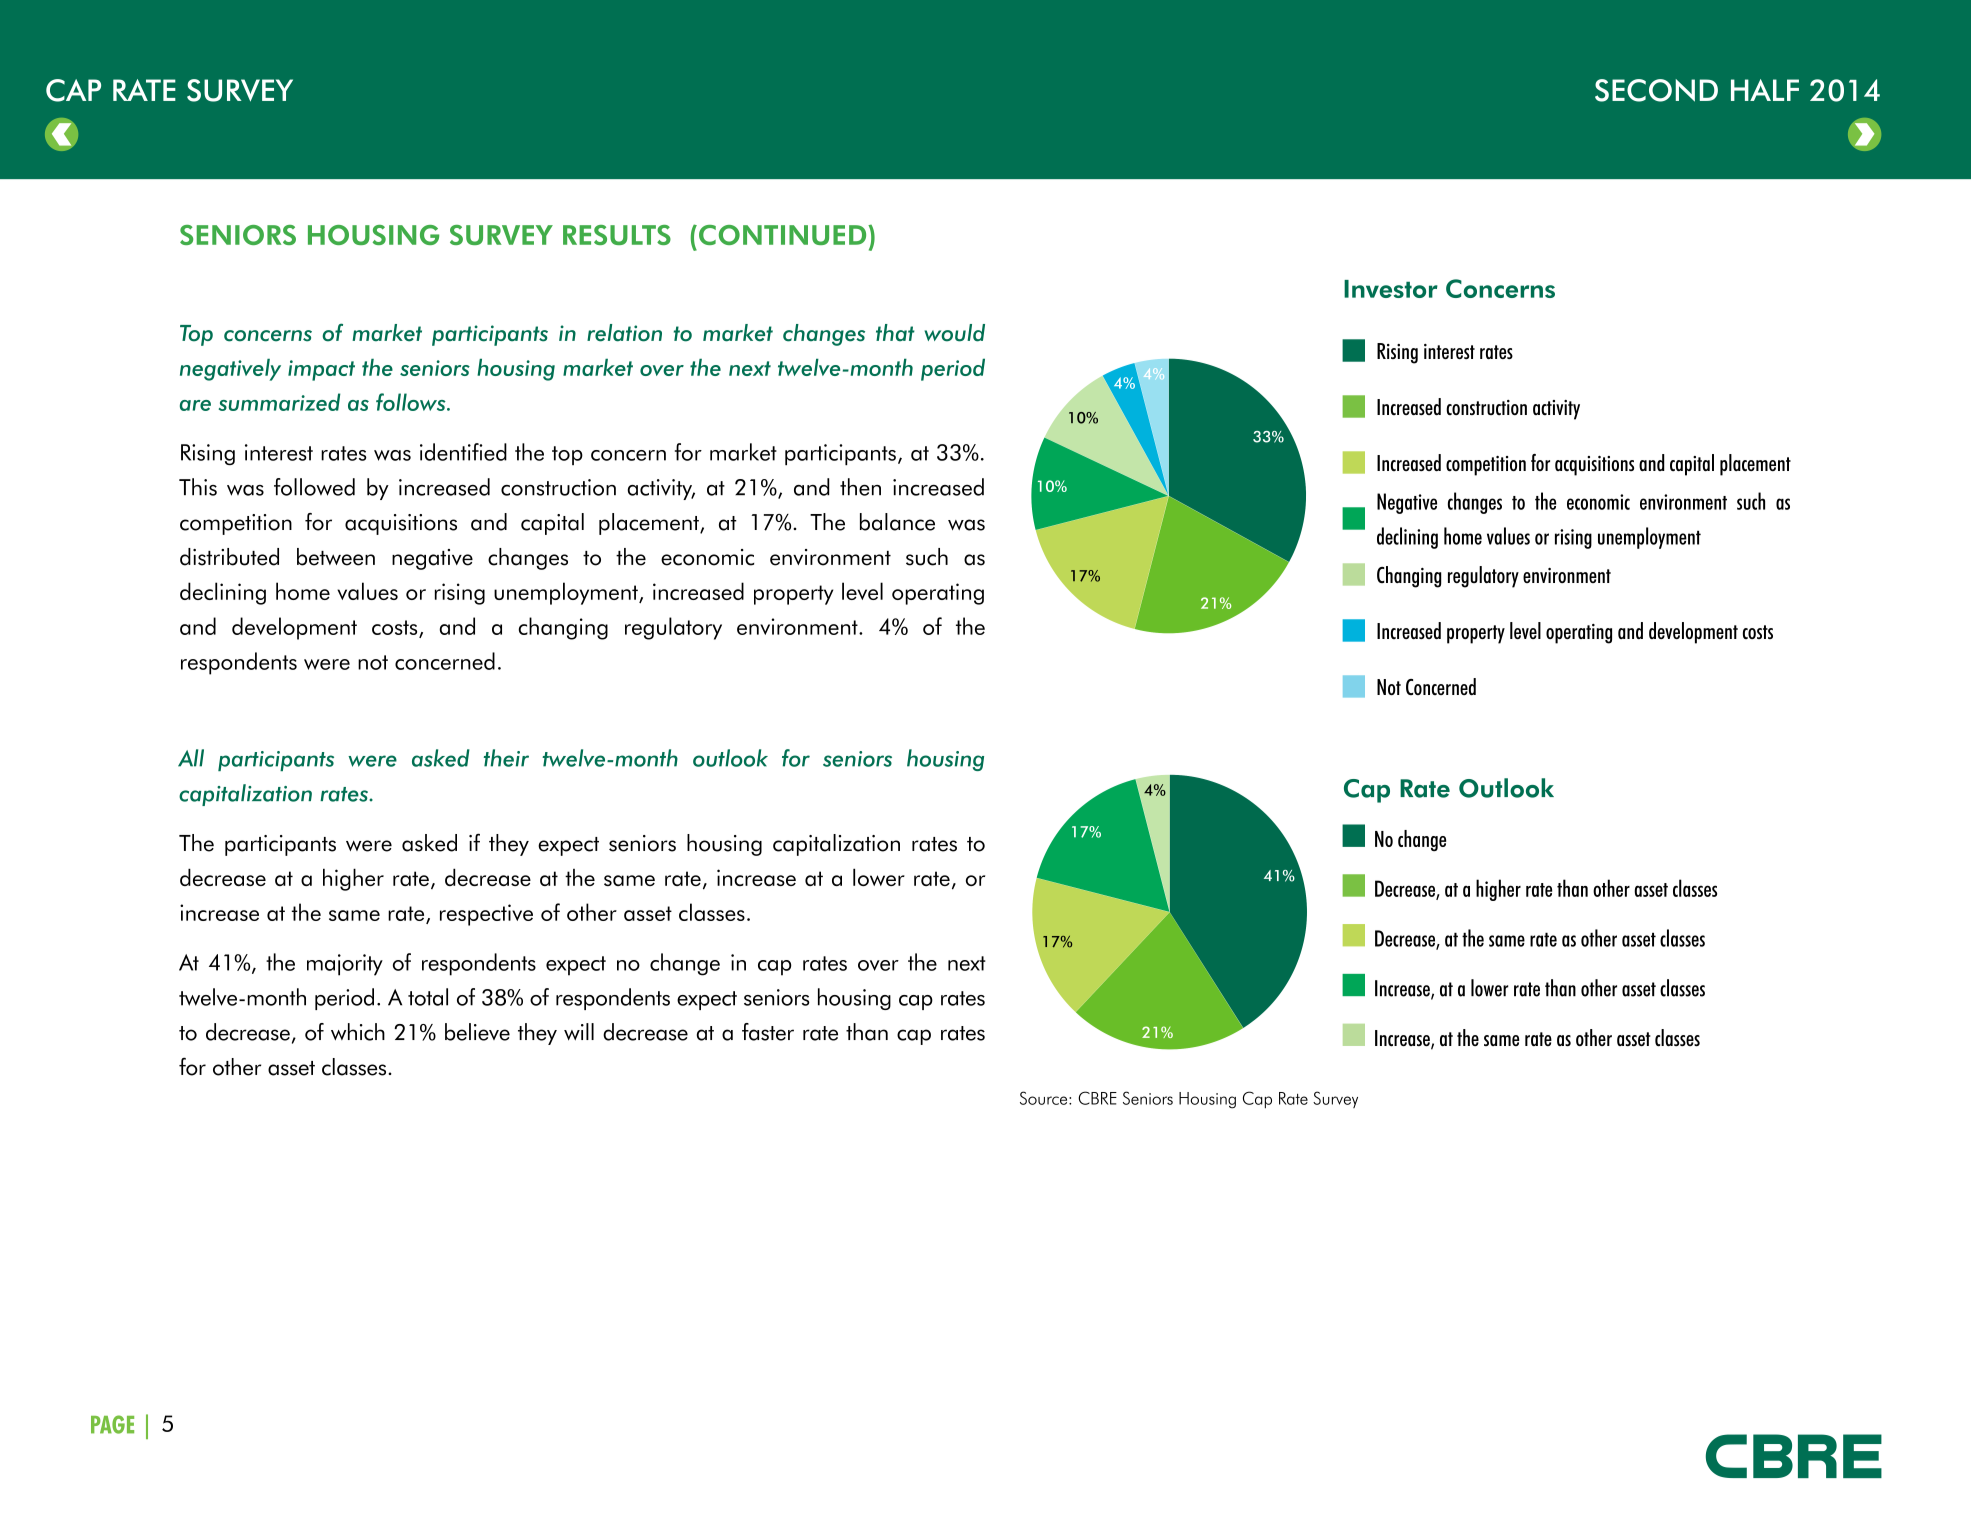 Image resolution: width=1971 pixels, height=1523 pixels. I want to click on CONTINUED, so click(784, 235).
